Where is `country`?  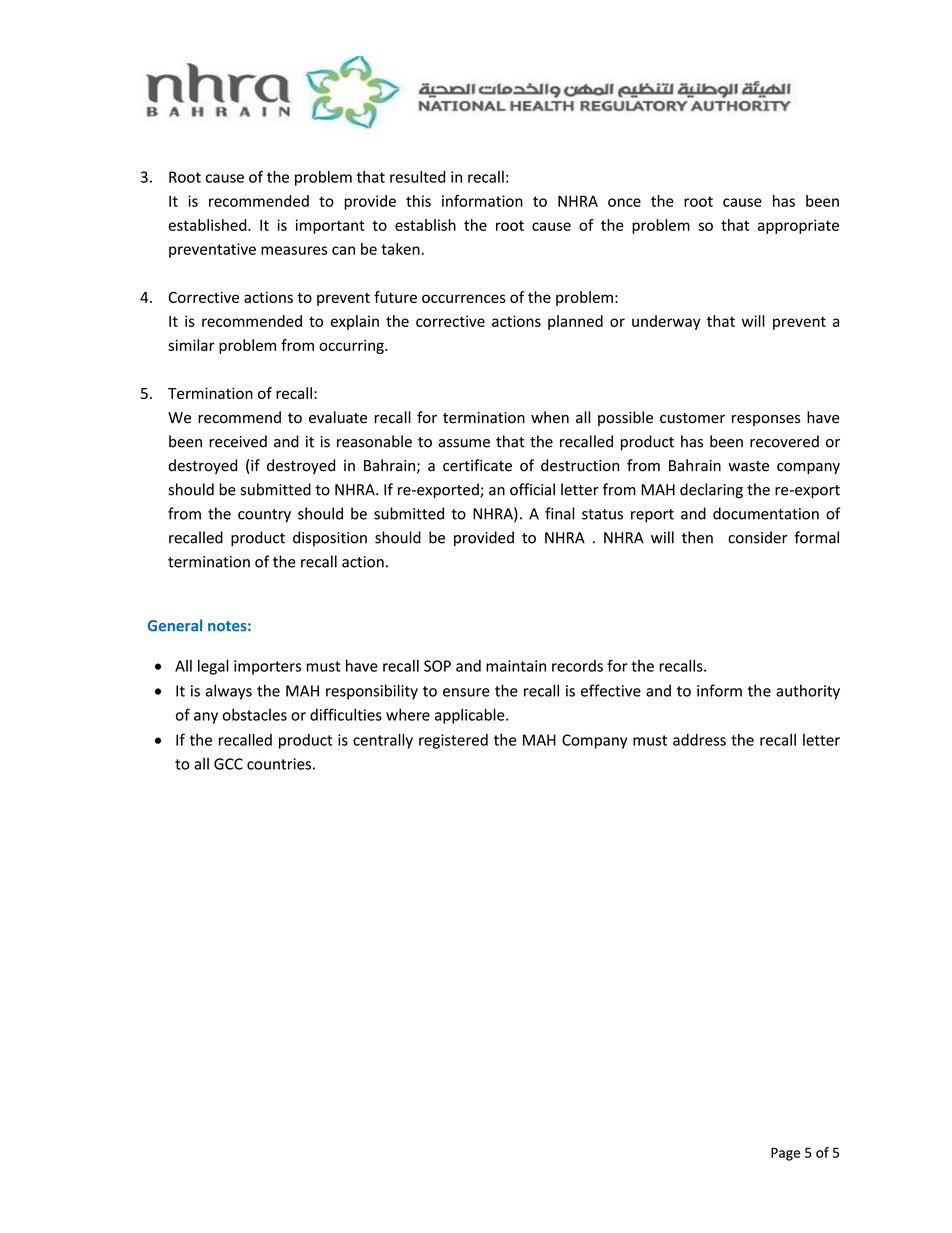
country is located at coordinates (264, 516).
